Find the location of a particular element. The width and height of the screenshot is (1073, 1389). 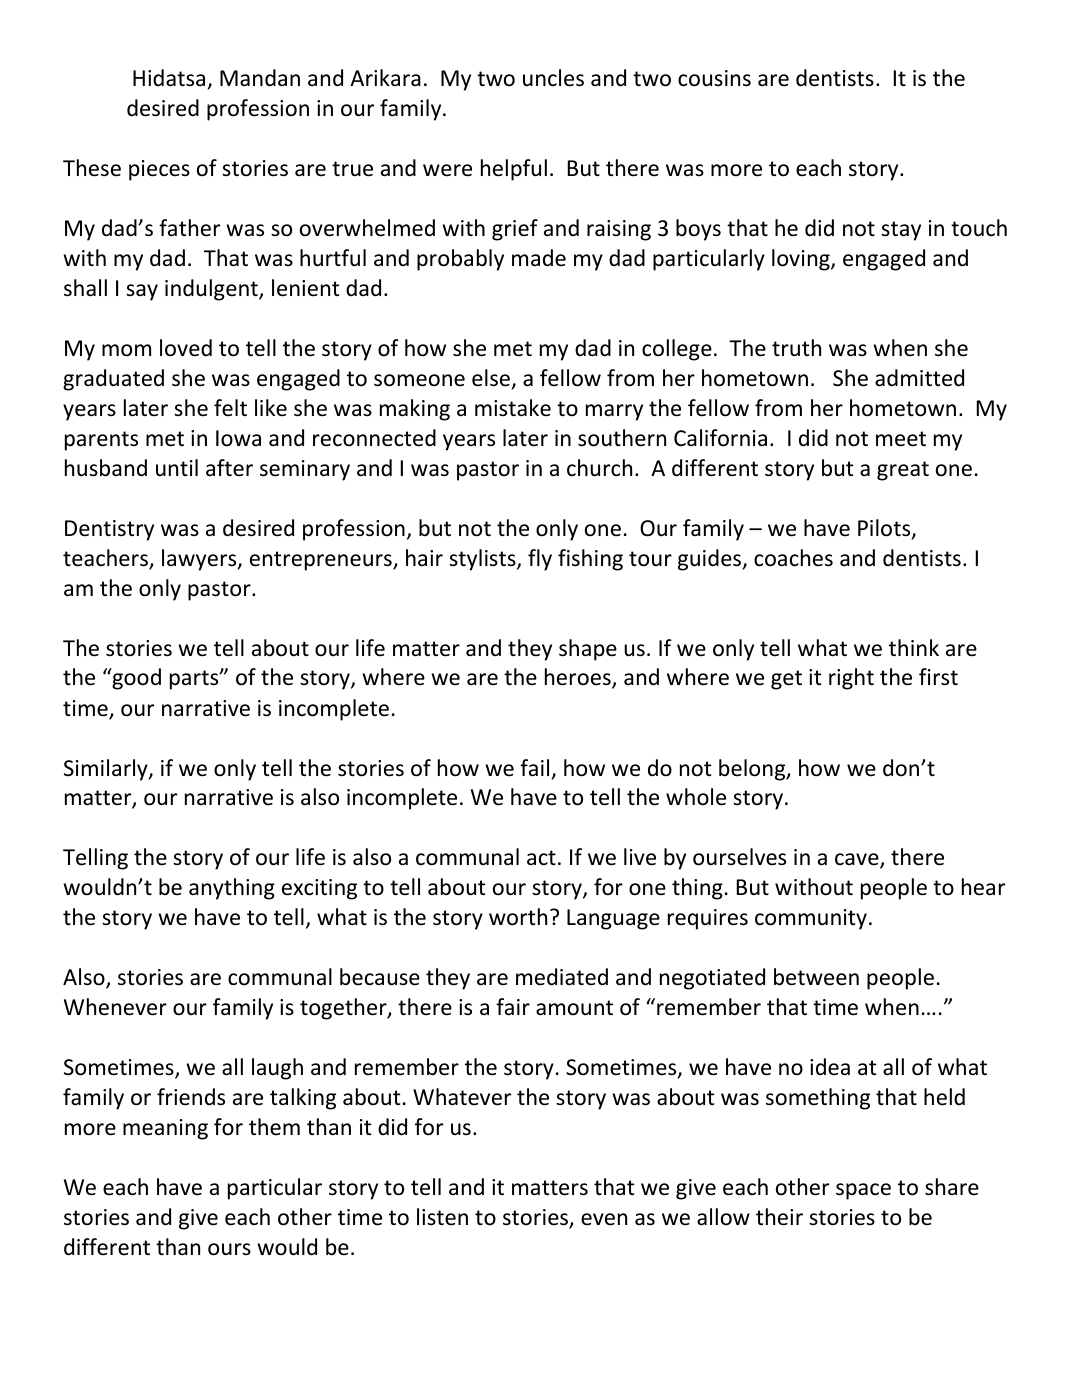

even is located at coordinates (604, 1219).
